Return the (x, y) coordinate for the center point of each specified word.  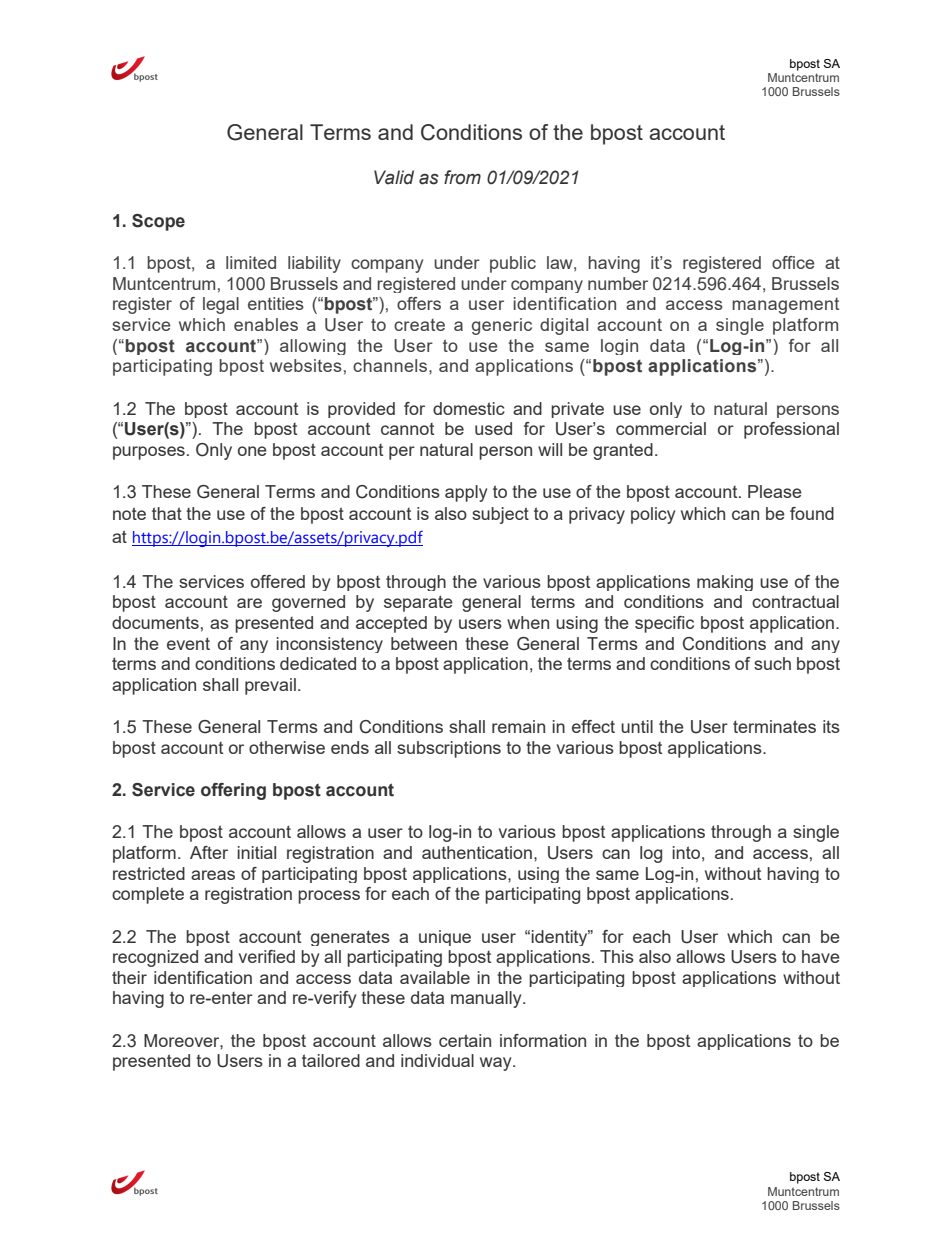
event (188, 643)
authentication (477, 852)
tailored (331, 1060)
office (793, 262)
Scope (158, 222)
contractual (795, 601)
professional (791, 430)
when (528, 622)
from (462, 177)
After (209, 852)
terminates (774, 726)
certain (465, 1040)
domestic (469, 408)
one (252, 451)
